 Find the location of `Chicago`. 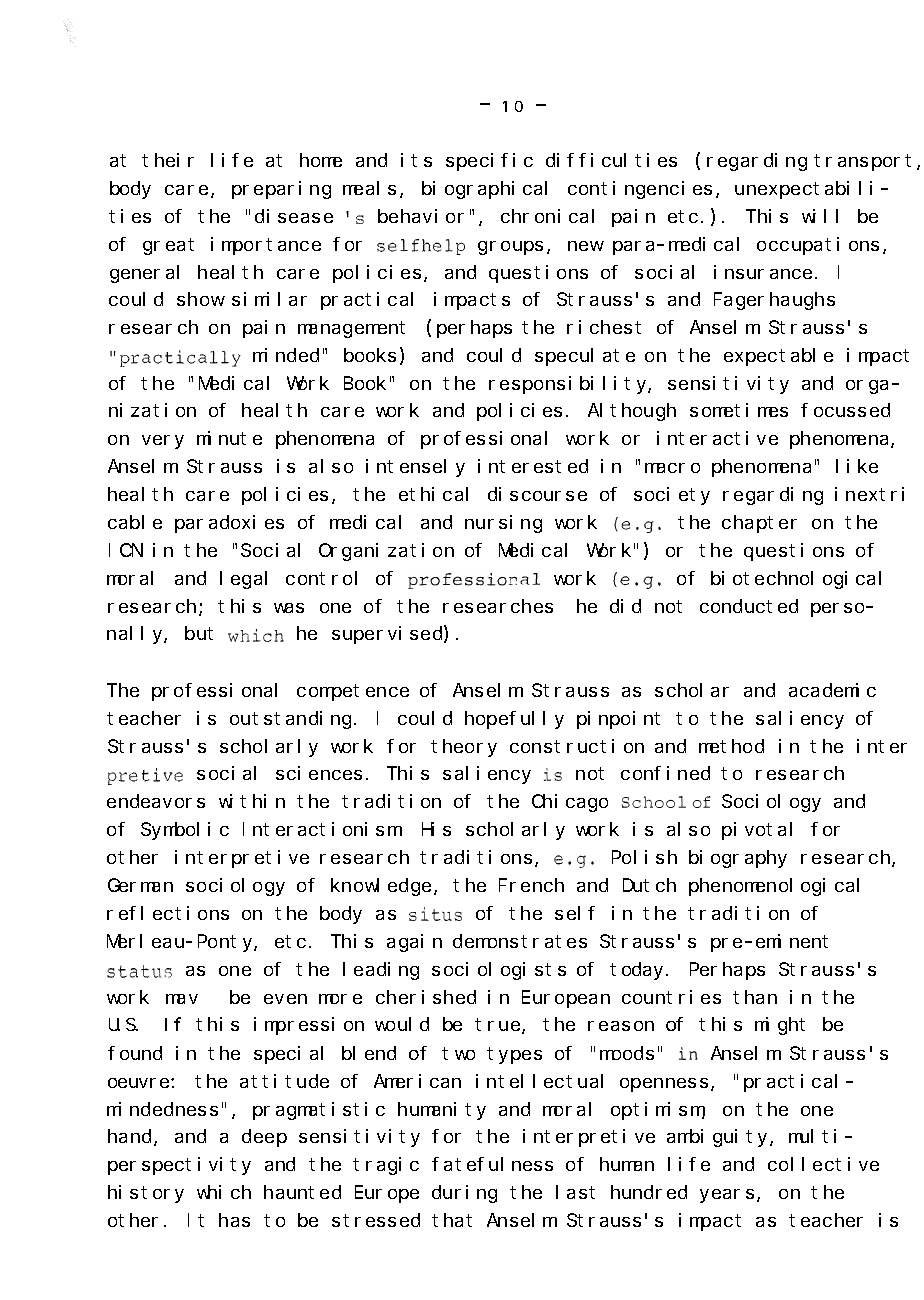

Chicago is located at coordinates (570, 803).
